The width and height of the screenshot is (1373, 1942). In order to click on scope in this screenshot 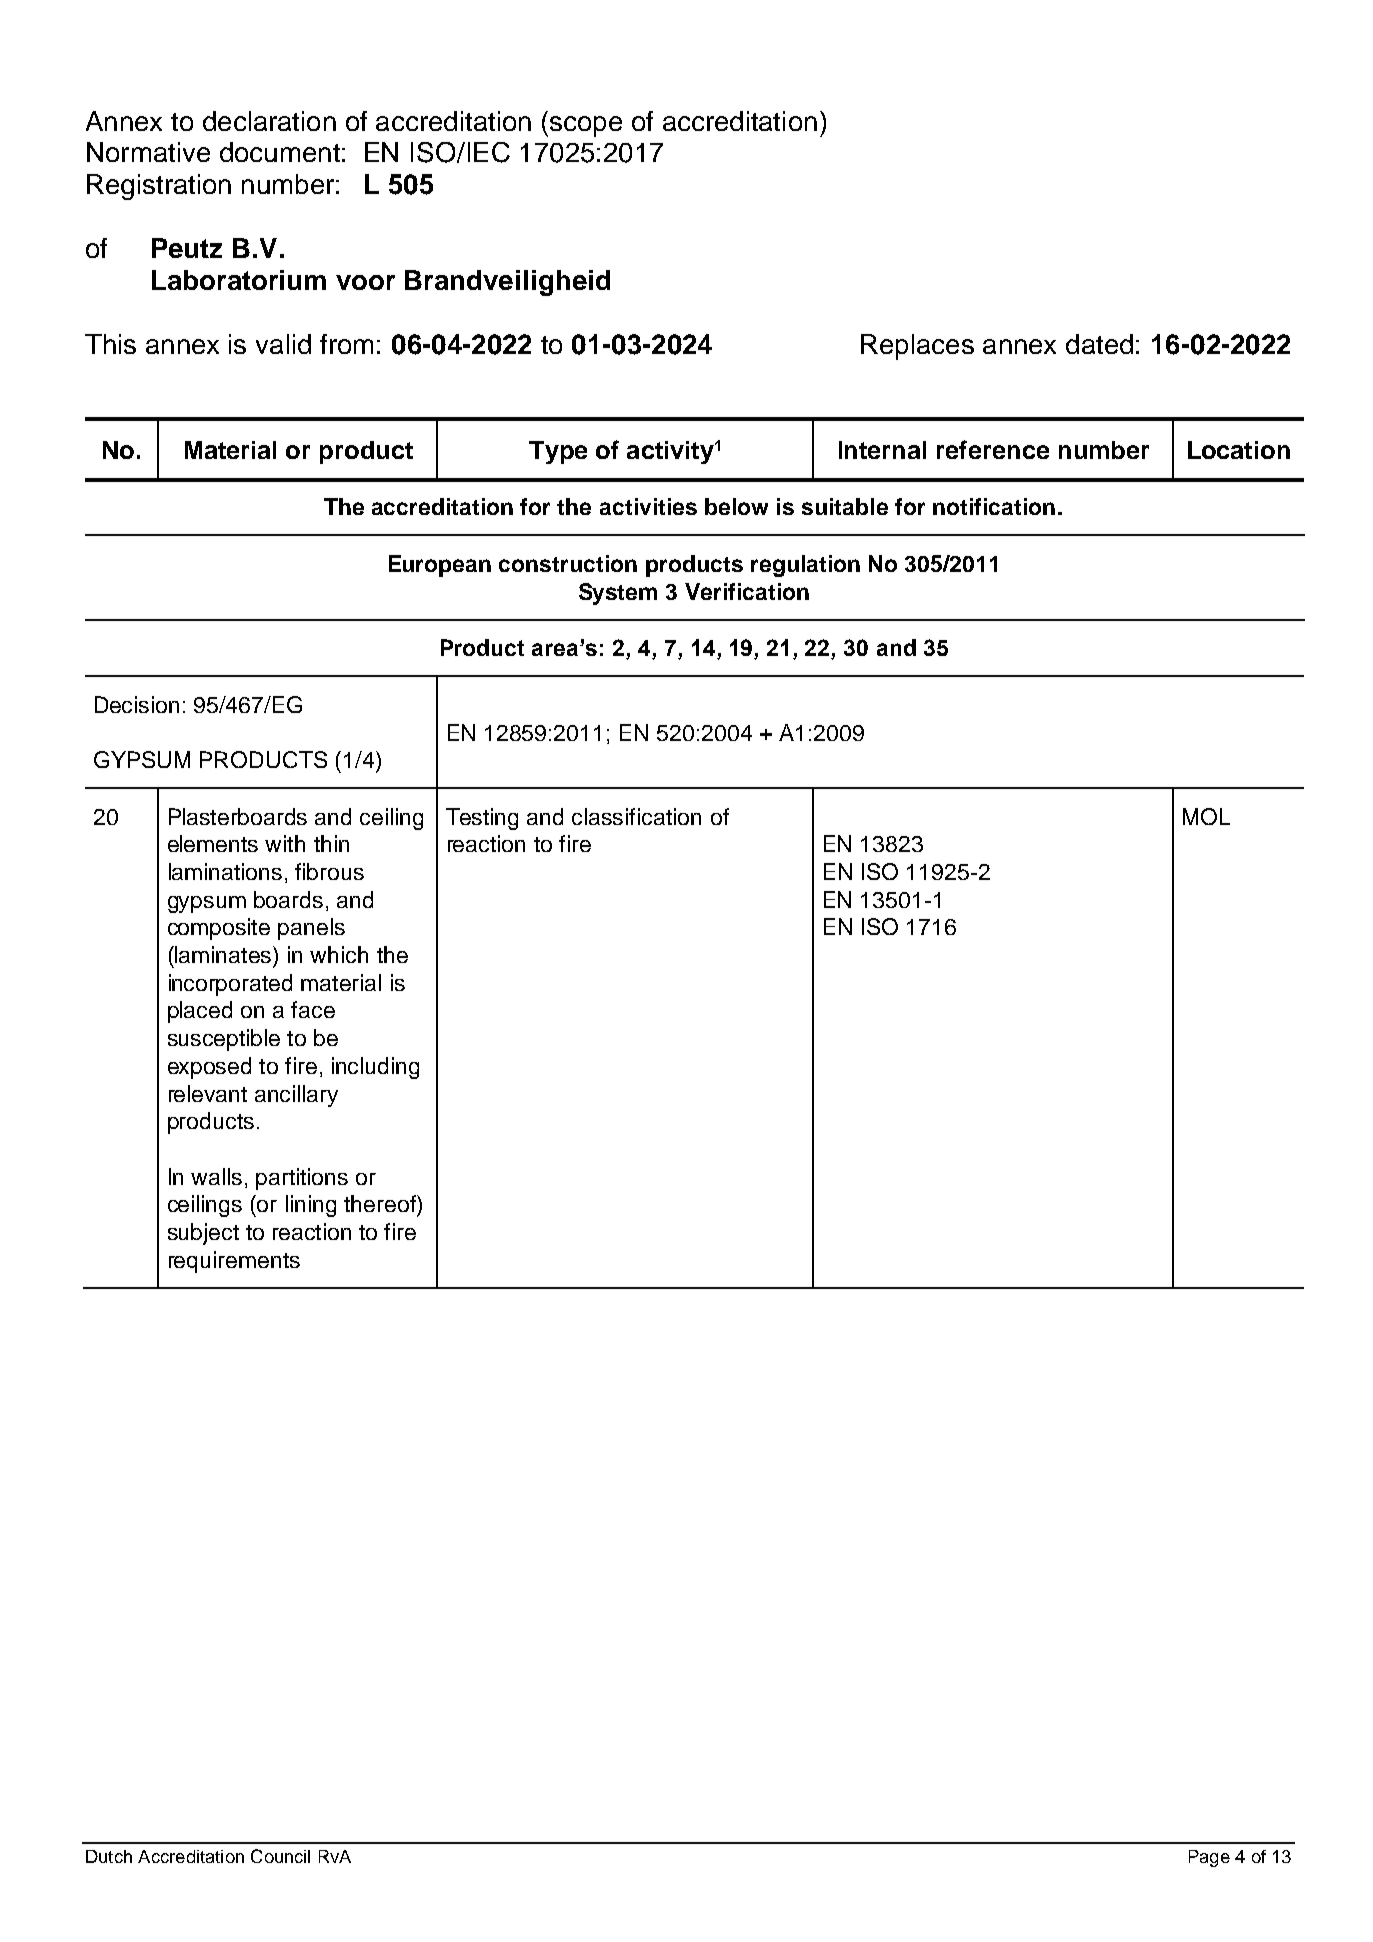, I will do `click(586, 126)`.
